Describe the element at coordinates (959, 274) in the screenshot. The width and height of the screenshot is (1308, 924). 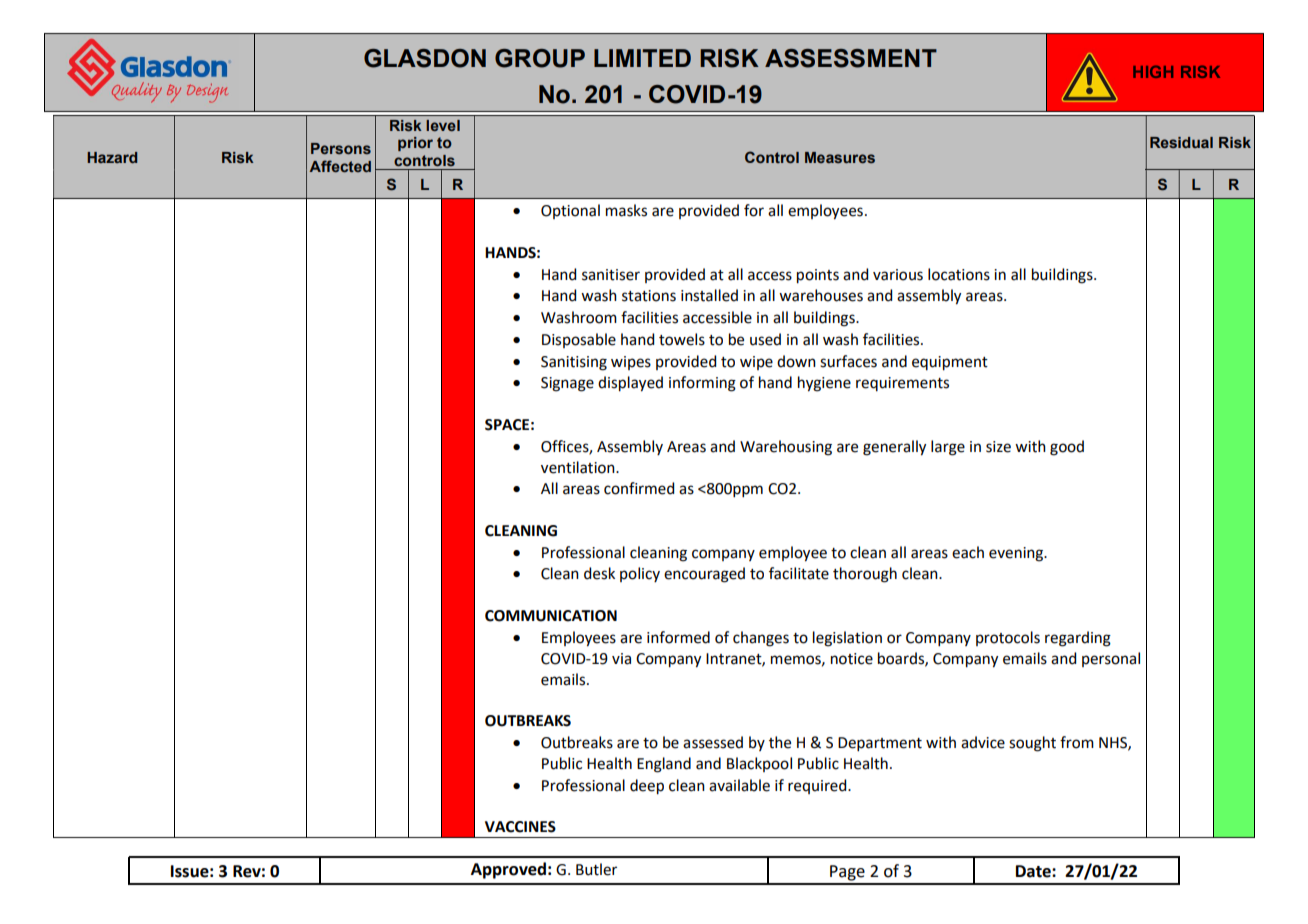
I see `locations` at that location.
